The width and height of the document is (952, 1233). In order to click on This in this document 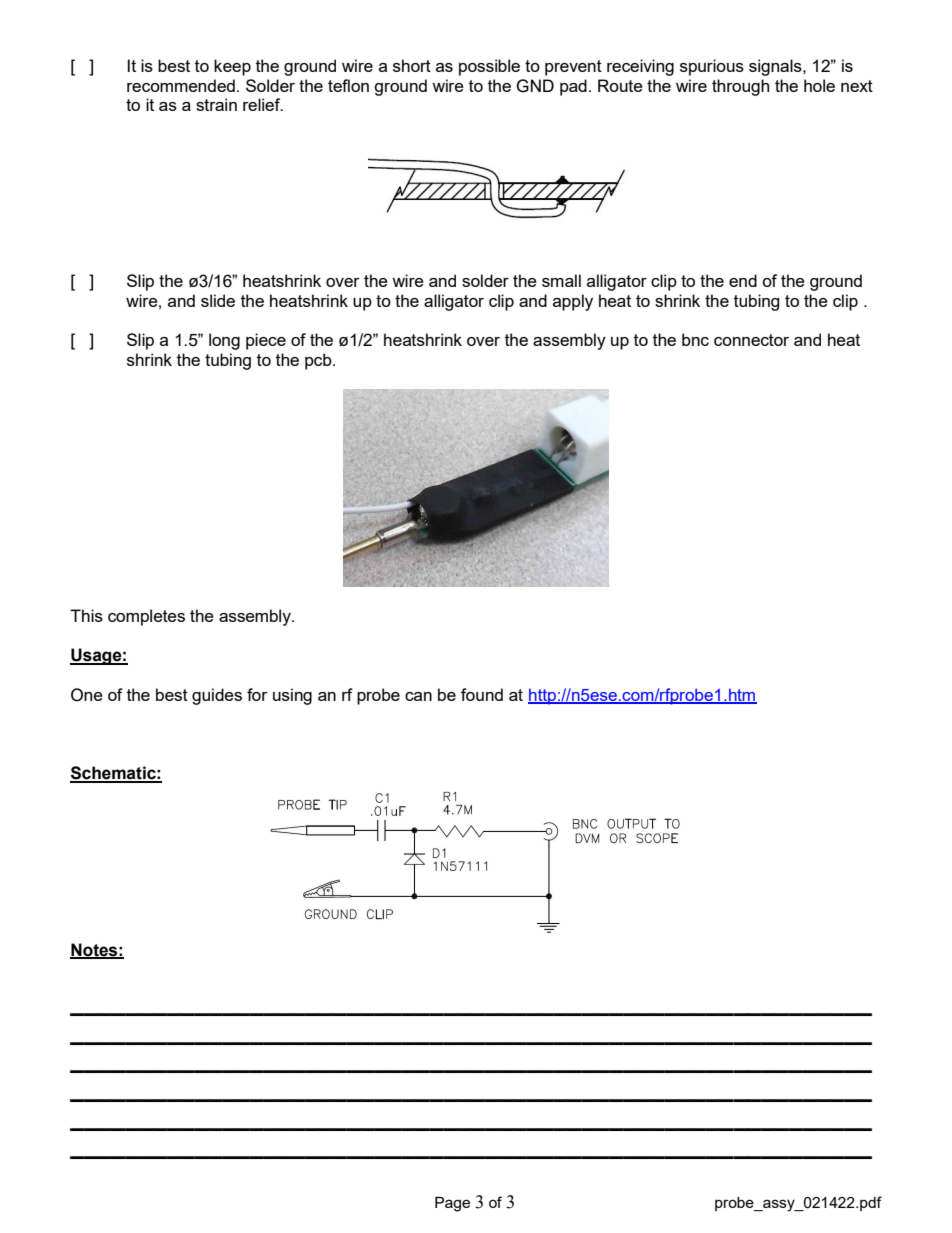, I will do `click(86, 615)`.
